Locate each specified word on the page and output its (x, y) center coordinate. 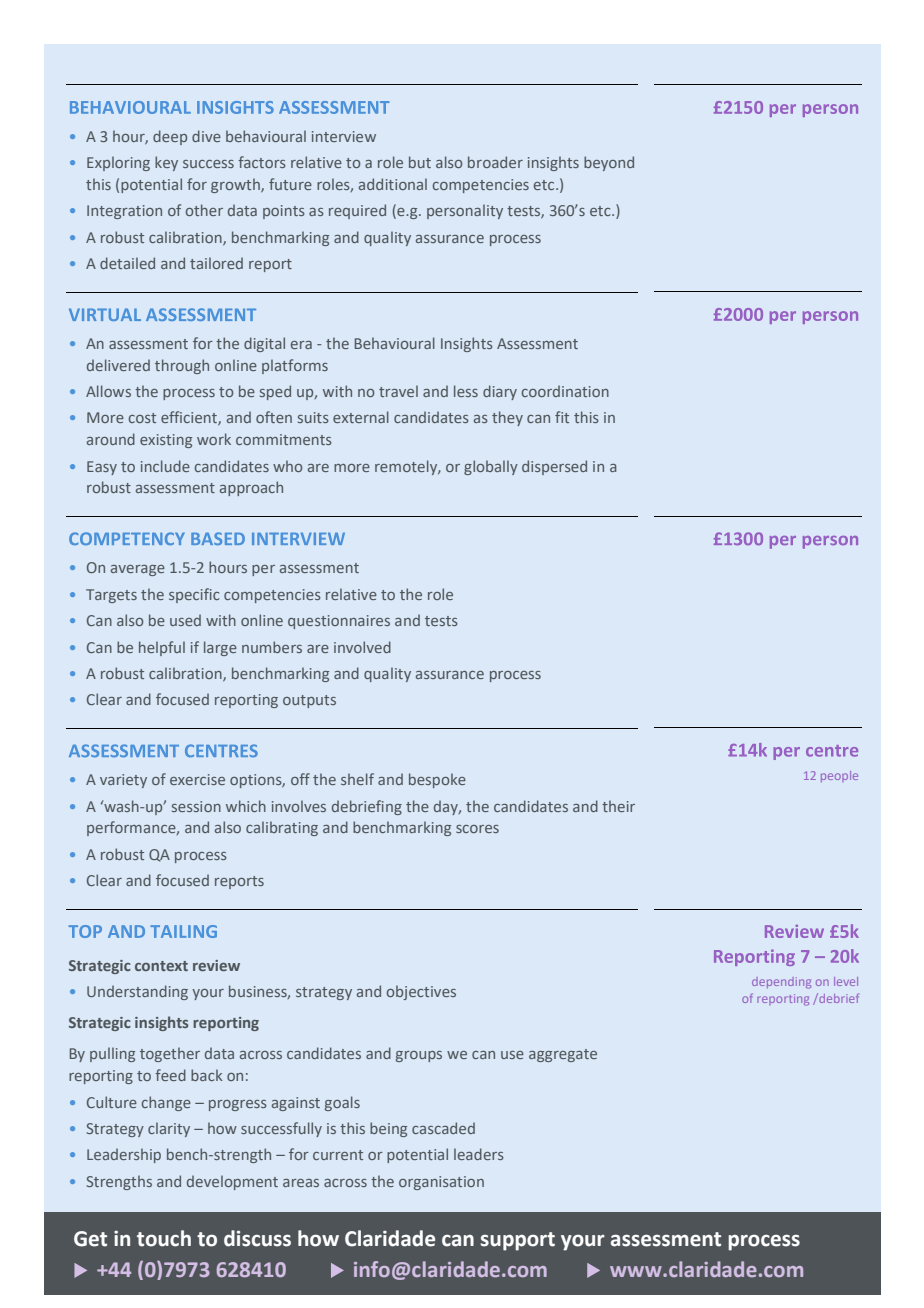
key (166, 163)
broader (495, 162)
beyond (609, 163)
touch (164, 1238)
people (839, 776)
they (507, 418)
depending (781, 983)
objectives (421, 992)
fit (562, 417)
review (216, 965)
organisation (441, 1183)
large (220, 648)
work (214, 439)
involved (362, 647)
